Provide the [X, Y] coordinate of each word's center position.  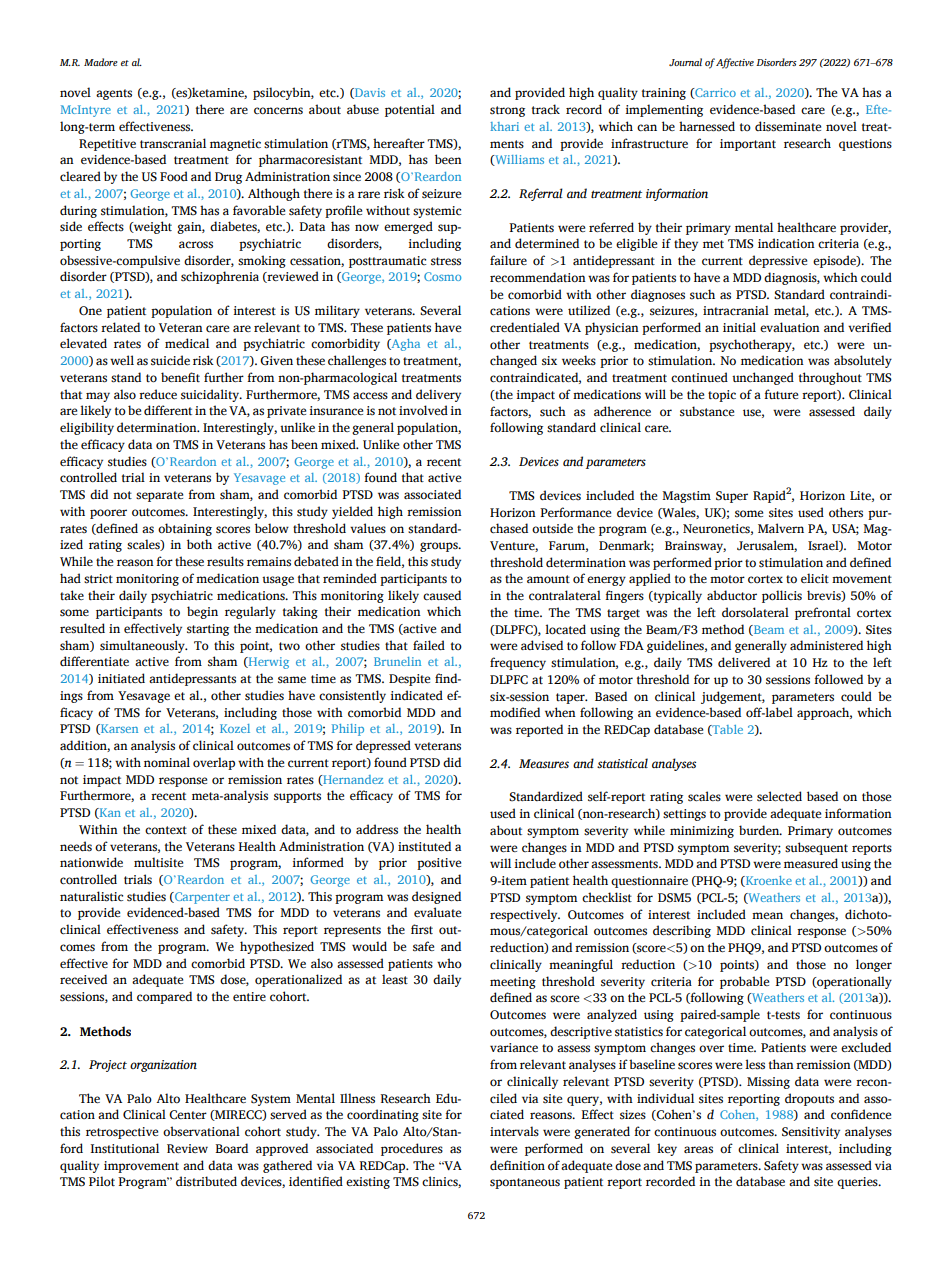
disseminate [788, 126]
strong [507, 111]
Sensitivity [811, 1133]
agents [114, 94]
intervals [514, 1131]
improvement [141, 1167]
